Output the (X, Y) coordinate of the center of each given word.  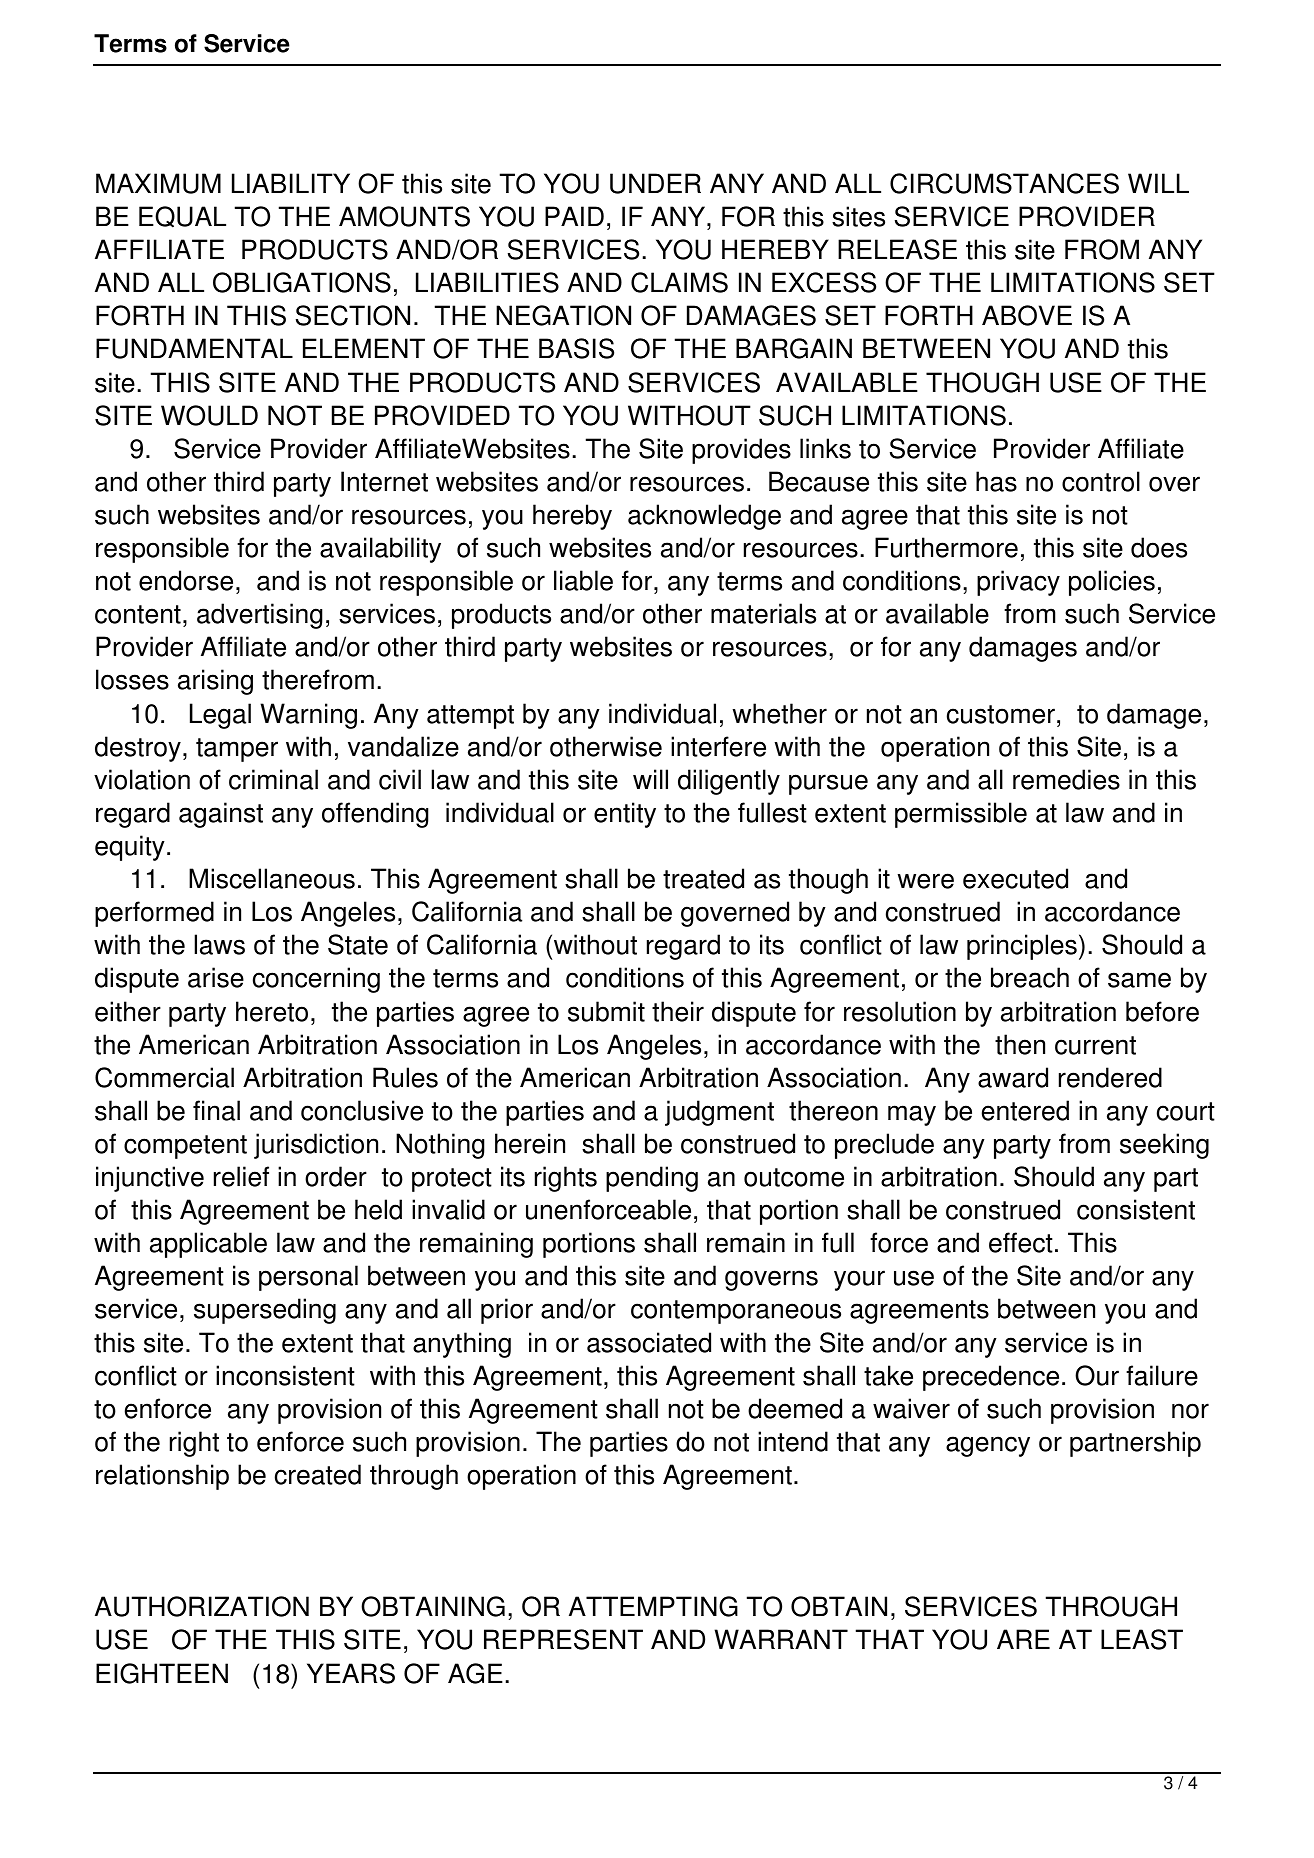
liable (583, 580)
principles (1022, 947)
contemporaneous (736, 1312)
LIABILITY (291, 183)
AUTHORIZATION (202, 1606)
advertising (260, 616)
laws (219, 944)
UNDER (655, 183)
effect (1021, 1242)
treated (703, 878)
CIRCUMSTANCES (1004, 183)
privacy (1018, 583)
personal (308, 1278)
